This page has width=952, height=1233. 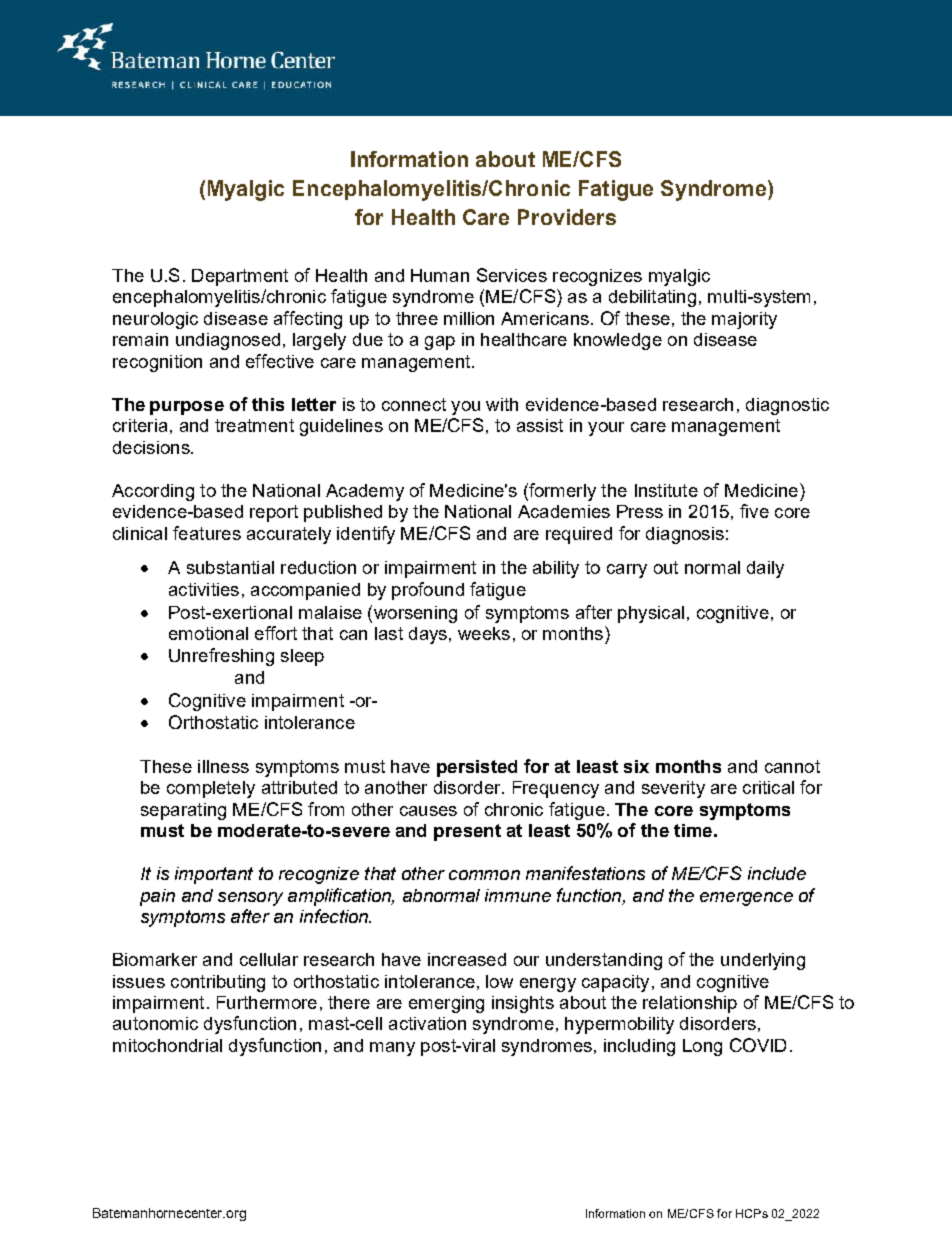 I want to click on Human, so click(x=440, y=275).
